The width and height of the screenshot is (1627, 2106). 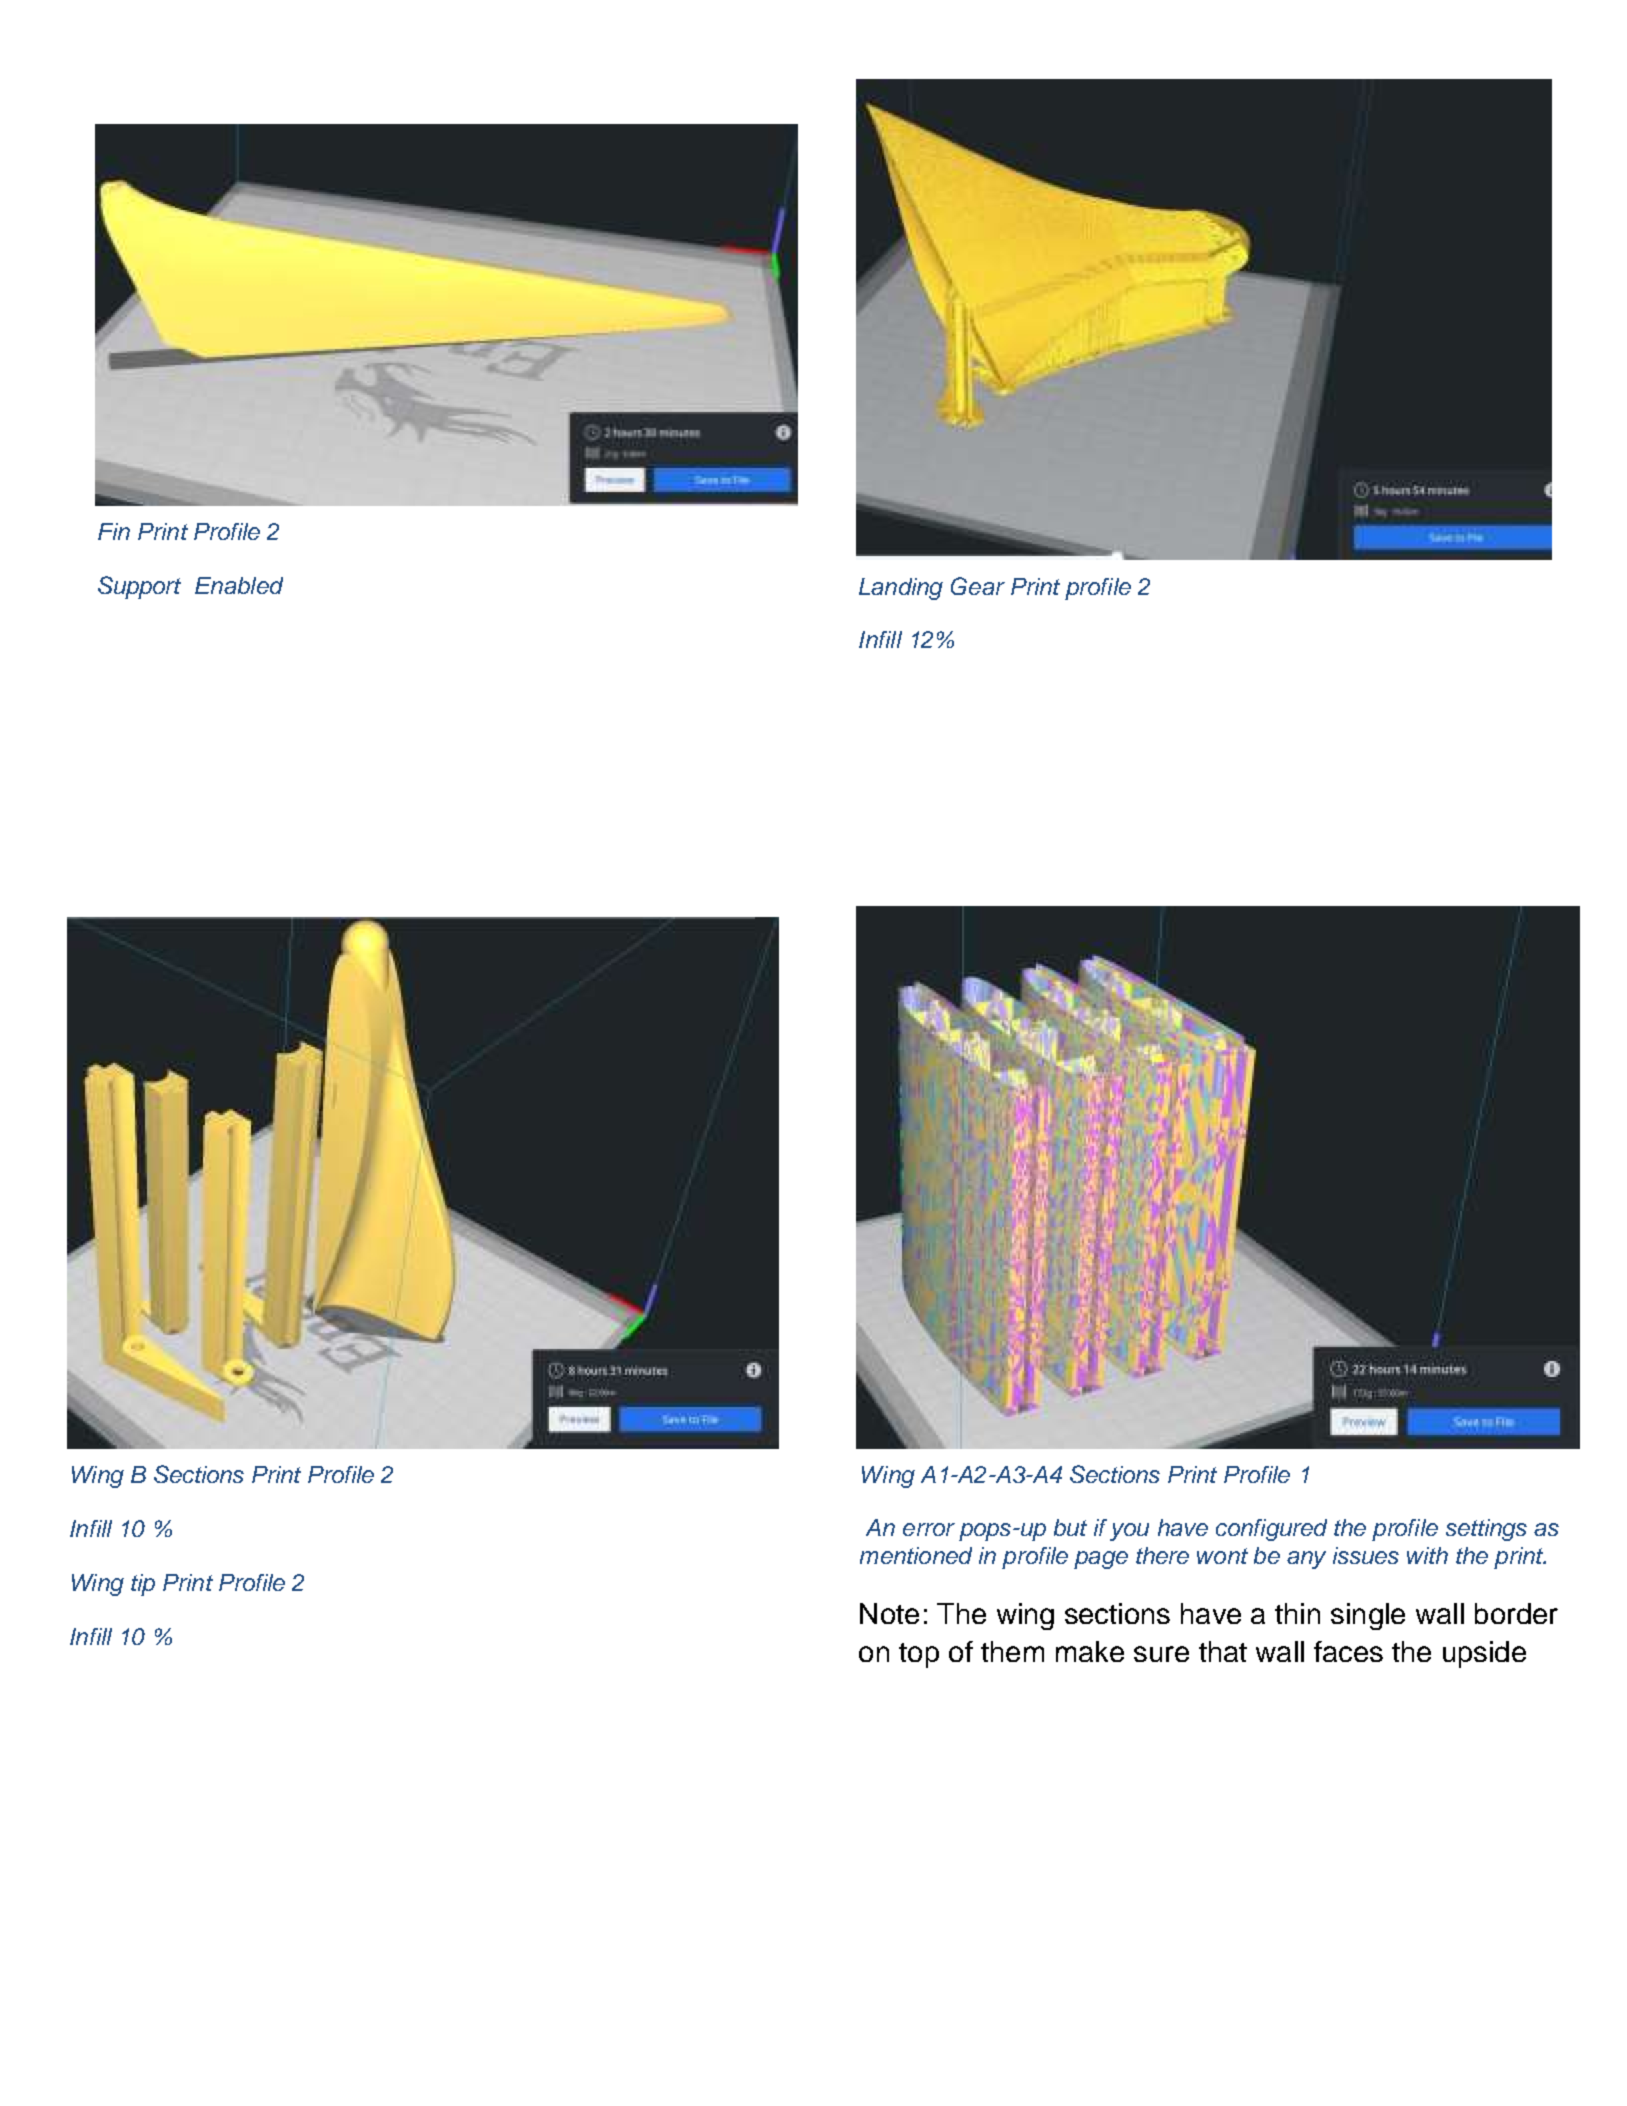 I want to click on you, so click(x=1129, y=1532).
